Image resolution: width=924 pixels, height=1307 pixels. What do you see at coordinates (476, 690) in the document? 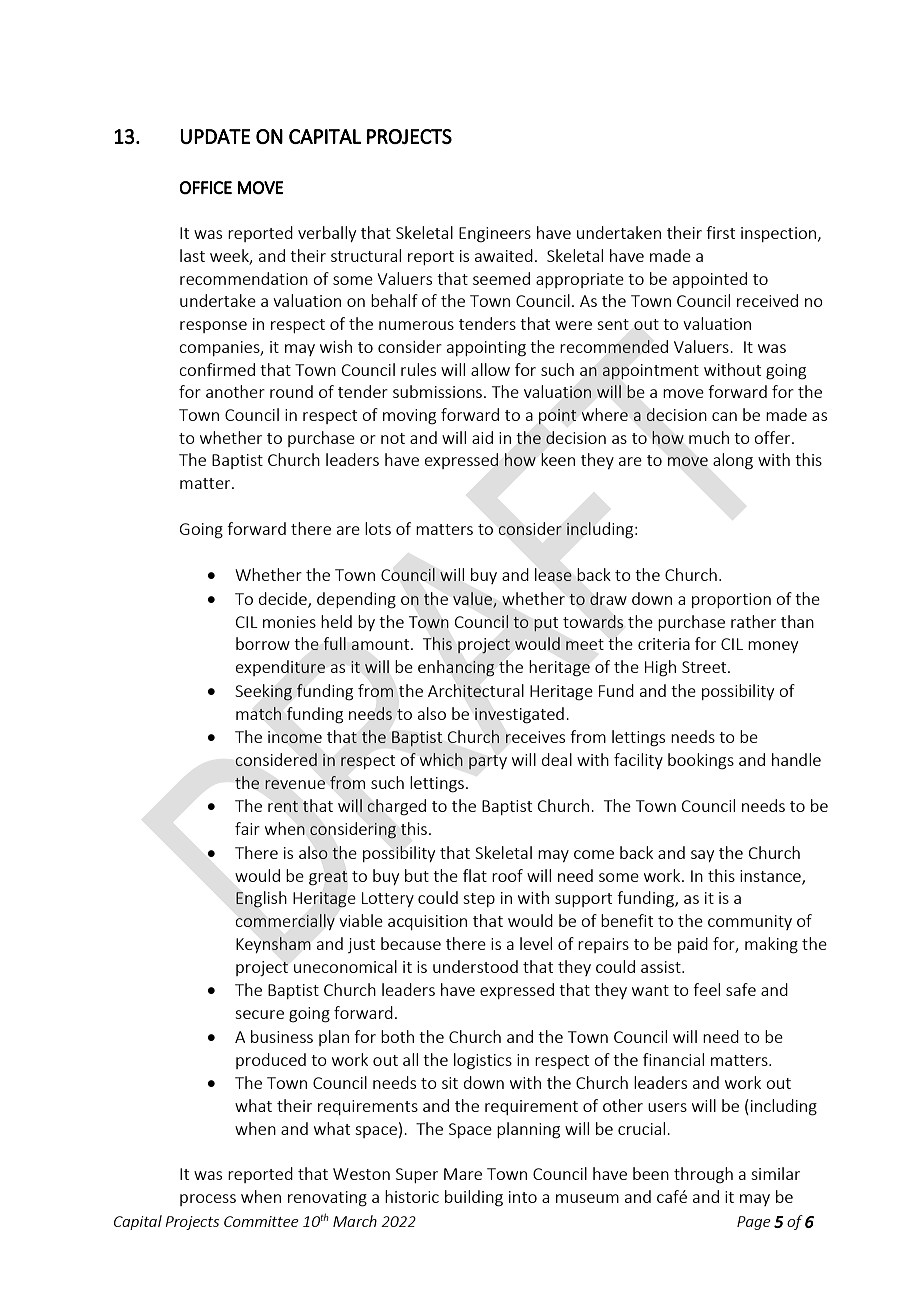
I see `Architectural` at bounding box center [476, 690].
